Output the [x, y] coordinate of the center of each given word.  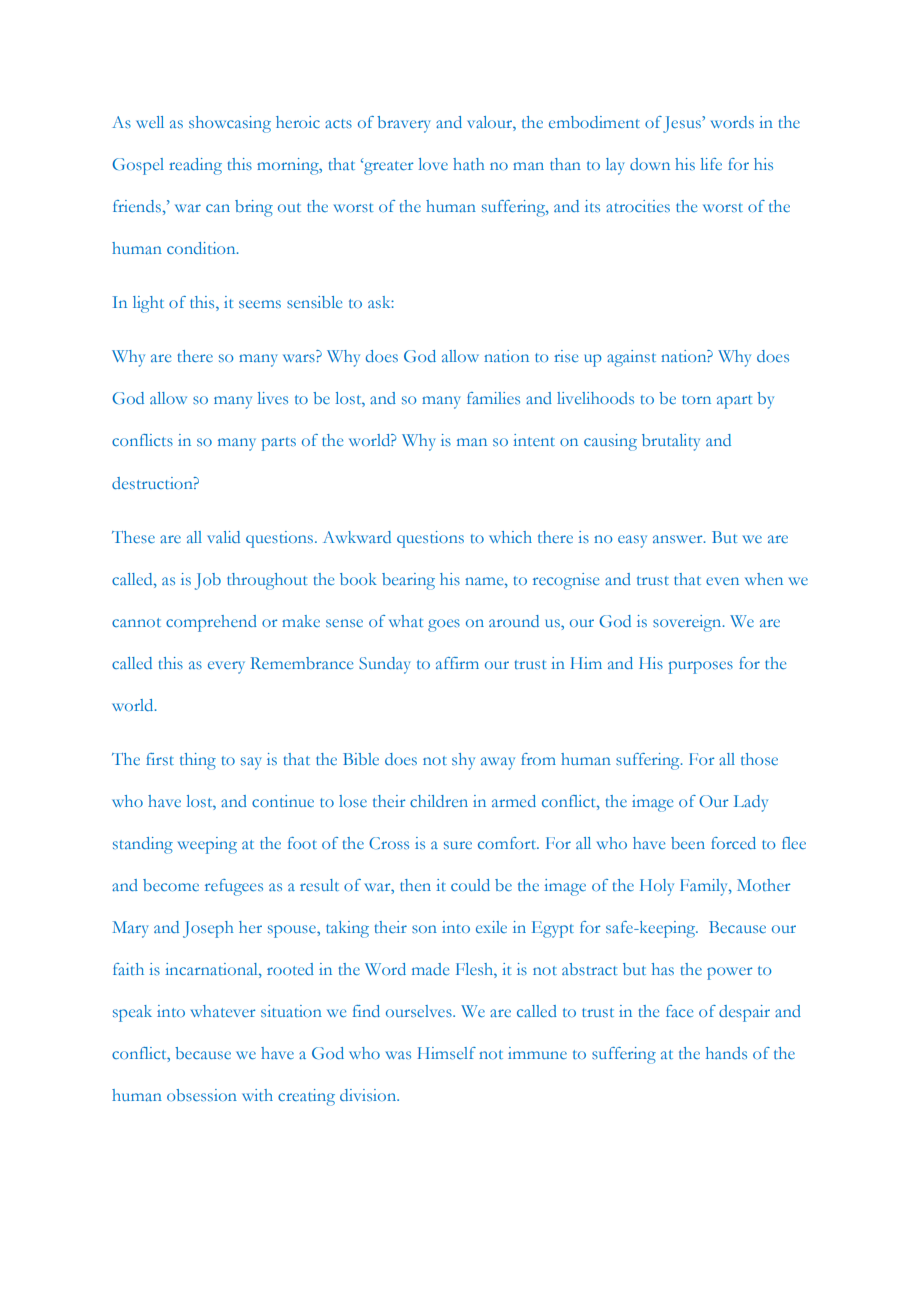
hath [469, 164]
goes [444, 625]
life [711, 164]
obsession [202, 1095]
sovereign [688, 623]
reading [195, 166]
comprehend [211, 623]
